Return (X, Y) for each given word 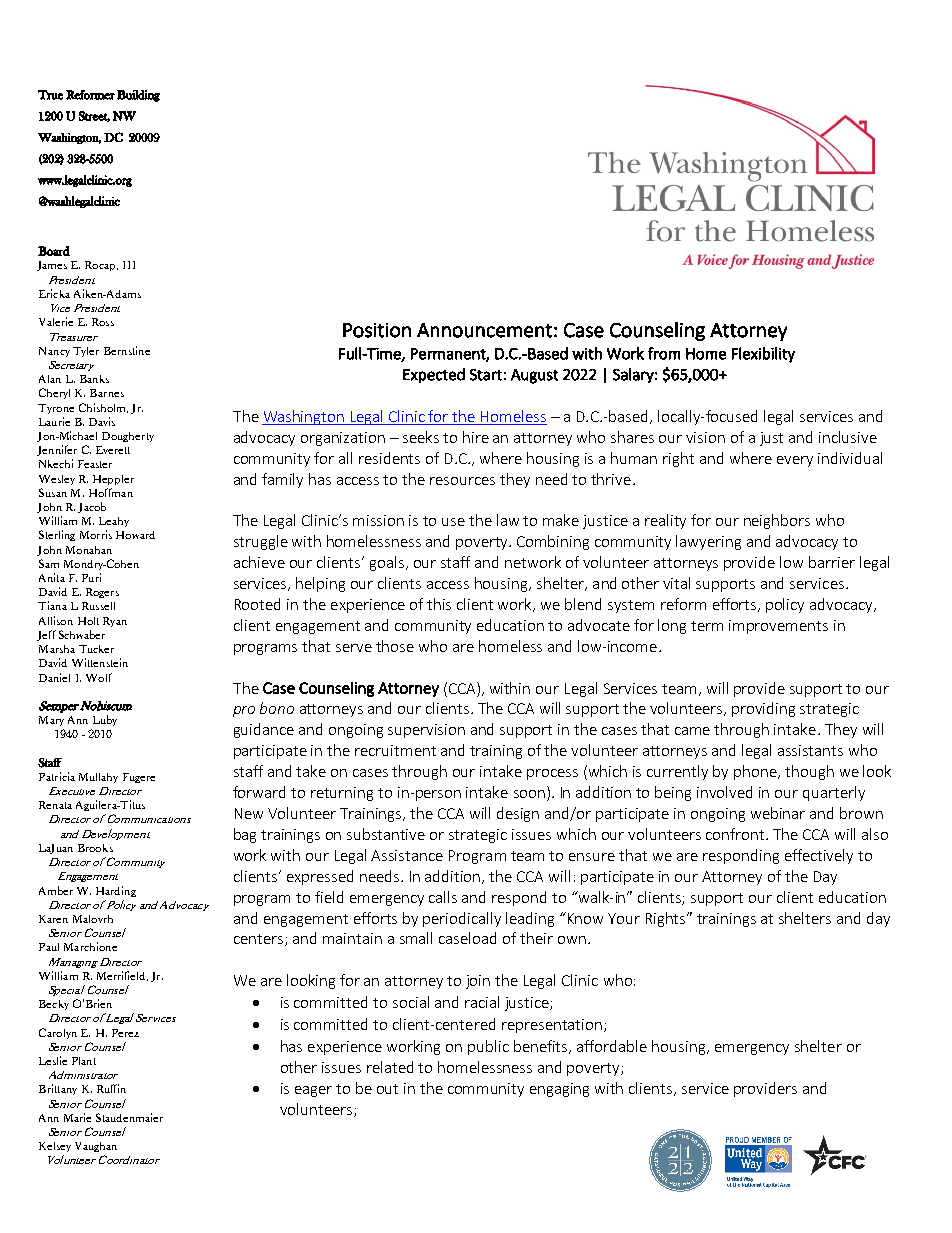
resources (462, 481)
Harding (116, 891)
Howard (135, 535)
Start (486, 375)
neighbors (777, 521)
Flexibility (763, 355)
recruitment (395, 750)
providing (763, 709)
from (664, 353)
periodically (462, 919)
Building (138, 96)
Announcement (484, 330)
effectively (819, 856)
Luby (105, 720)
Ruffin (111, 1088)
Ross (103, 322)
